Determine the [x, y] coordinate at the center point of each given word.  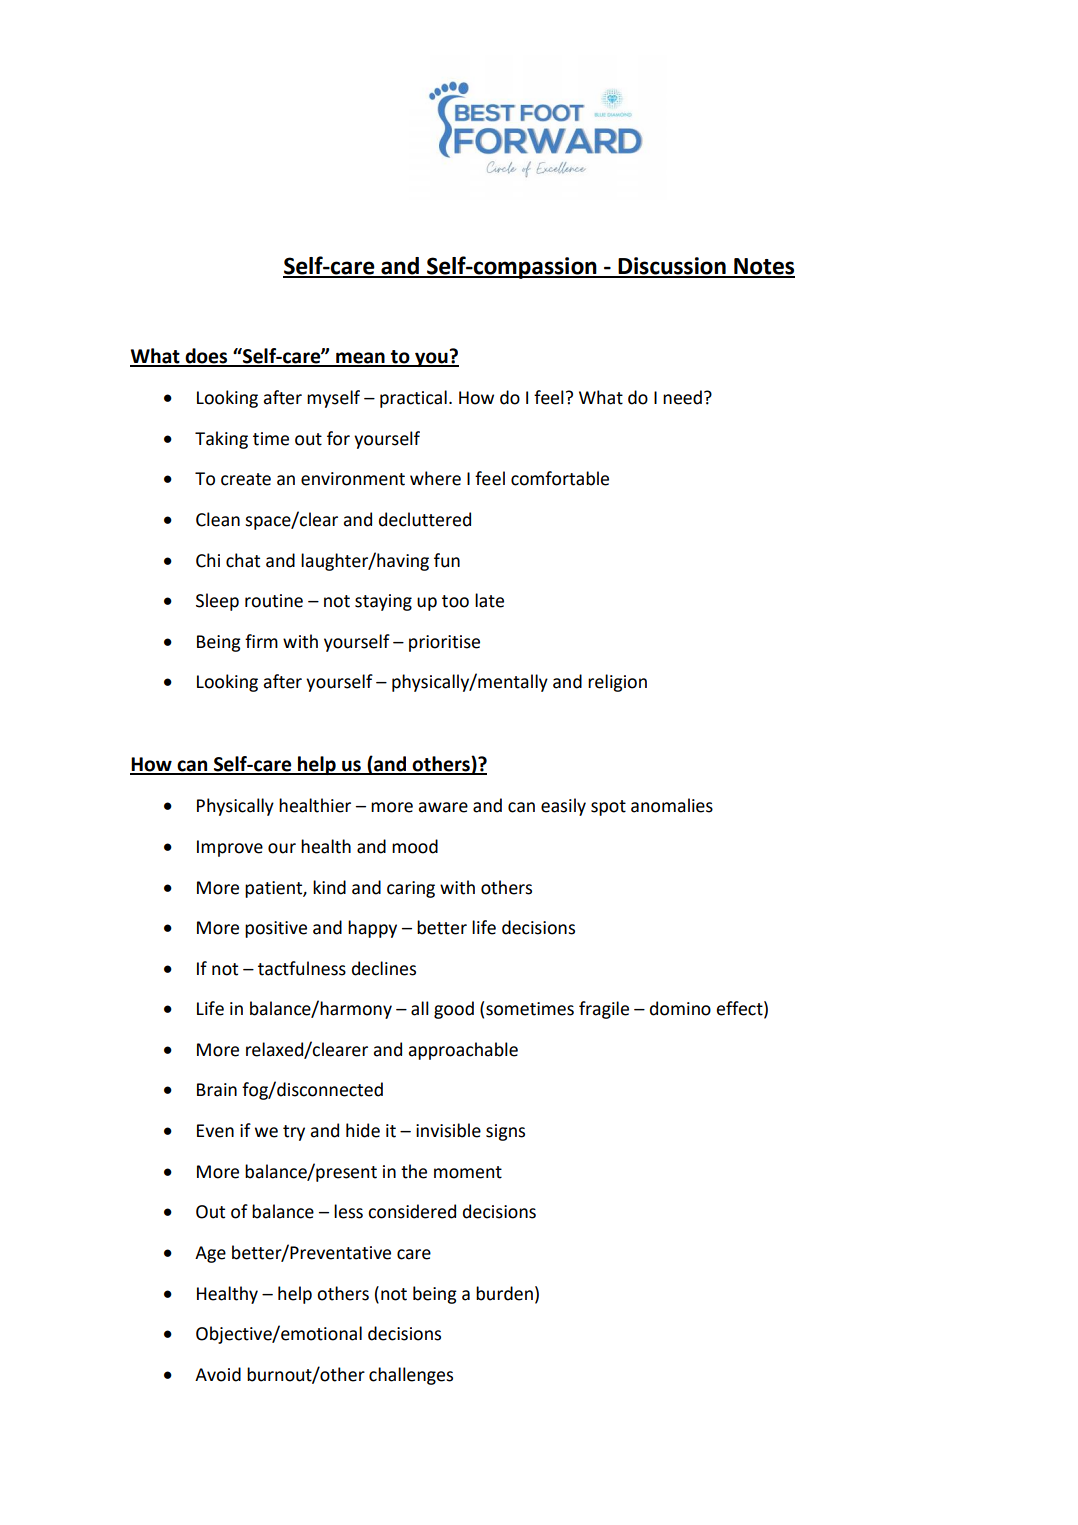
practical [413, 399]
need [682, 397]
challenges [411, 1376]
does [206, 357]
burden [504, 1293]
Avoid [218, 1374]
